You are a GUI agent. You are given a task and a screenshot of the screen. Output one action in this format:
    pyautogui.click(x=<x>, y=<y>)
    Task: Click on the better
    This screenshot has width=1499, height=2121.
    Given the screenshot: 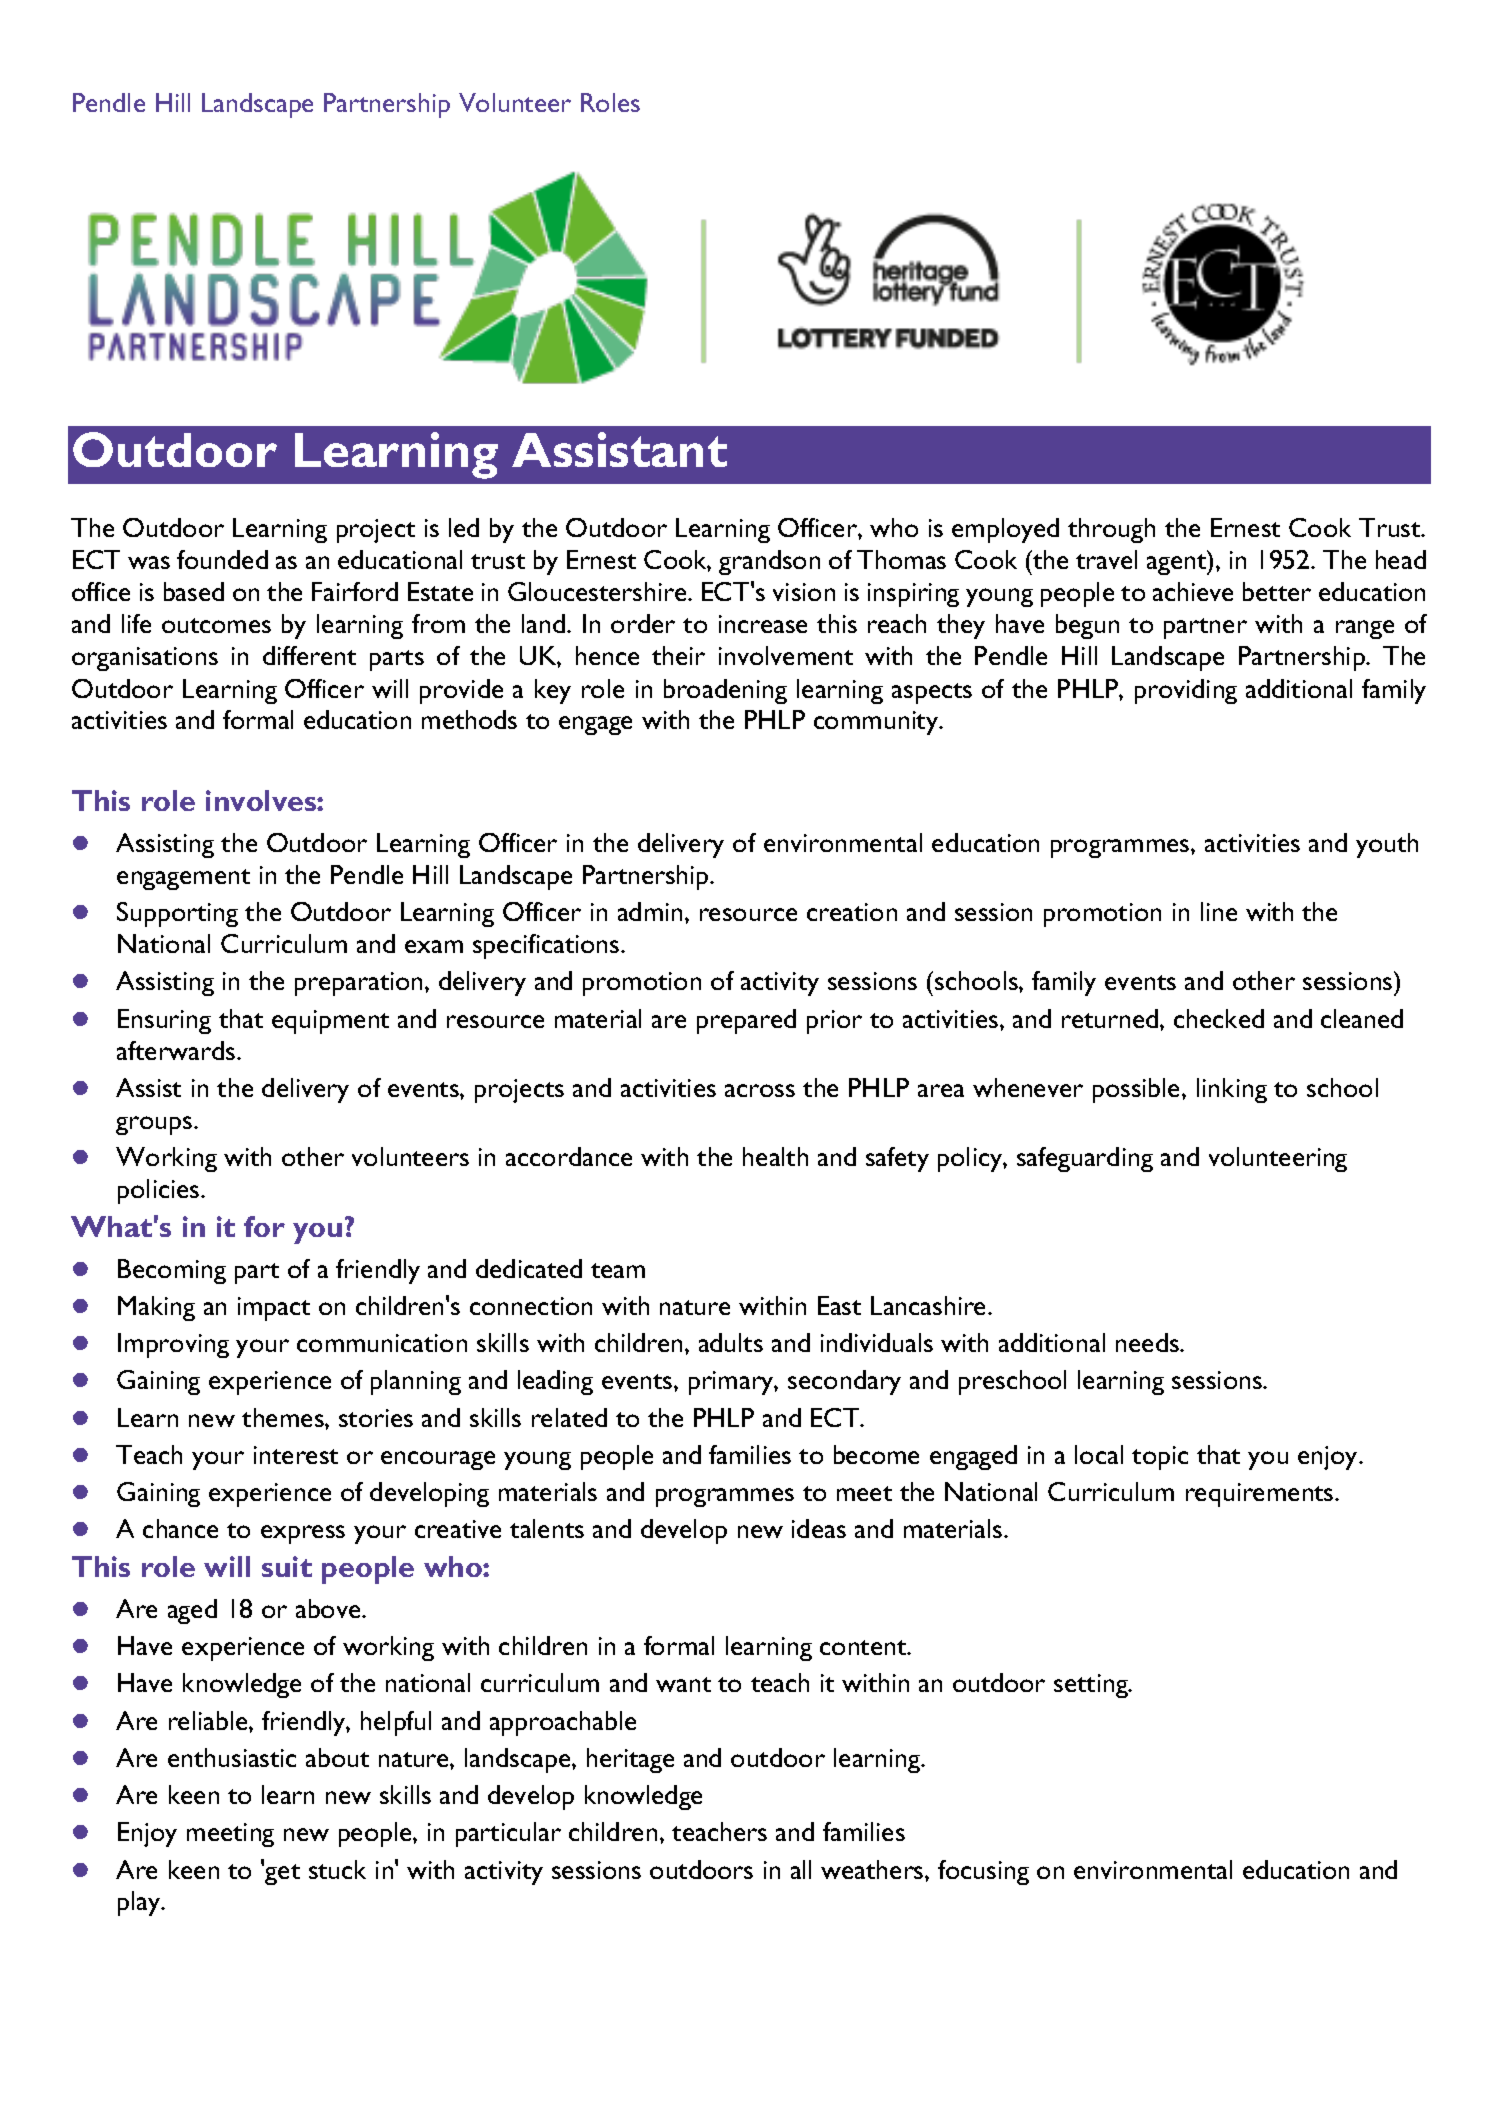 What is the action you would take?
    pyautogui.click(x=1277, y=591)
